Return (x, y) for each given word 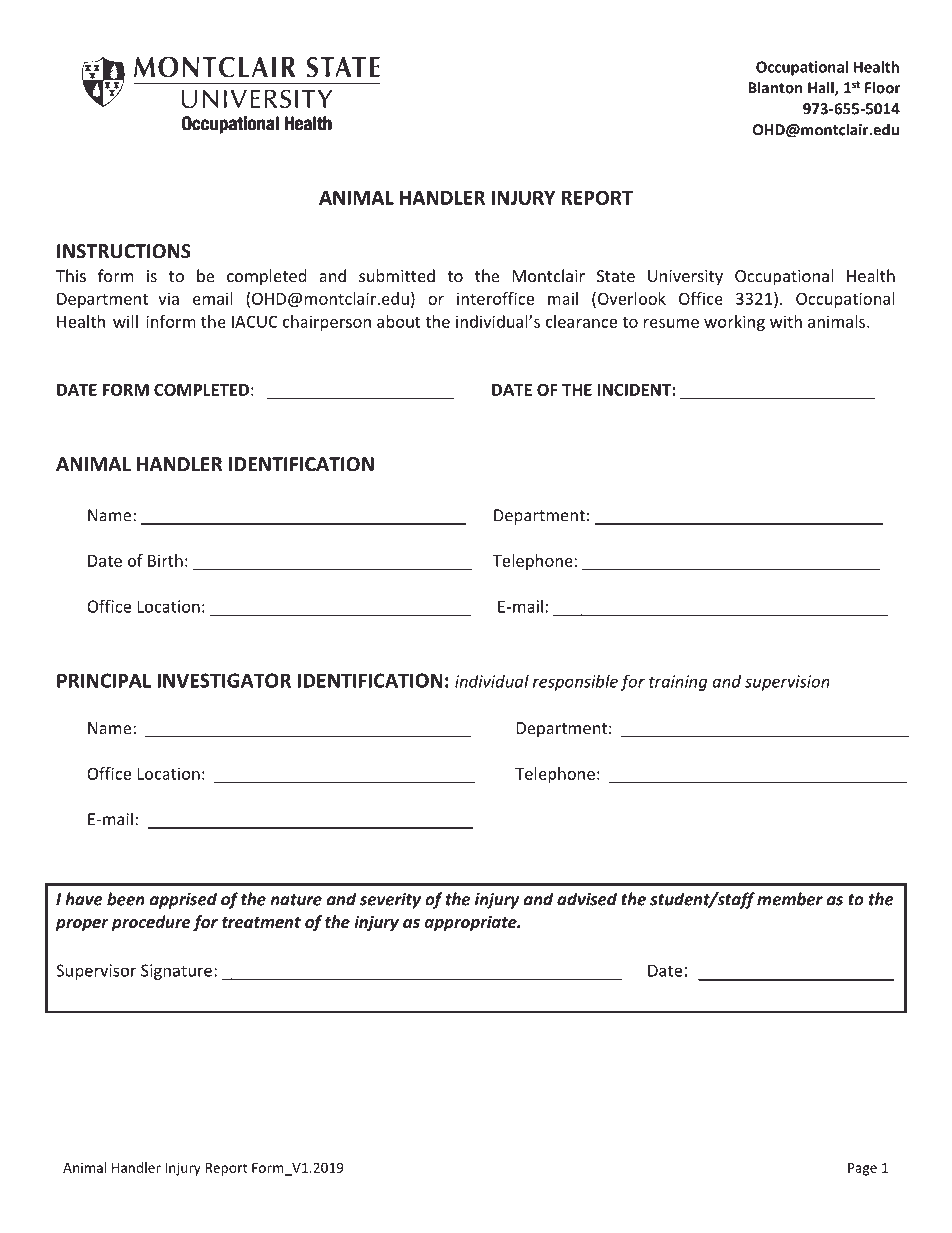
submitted (397, 275)
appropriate (472, 923)
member (790, 899)
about (399, 321)
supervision (787, 683)
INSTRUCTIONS (124, 251)
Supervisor (96, 972)
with (786, 321)
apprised (183, 900)
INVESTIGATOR (224, 680)
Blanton (775, 87)
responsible (575, 683)
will (125, 321)
